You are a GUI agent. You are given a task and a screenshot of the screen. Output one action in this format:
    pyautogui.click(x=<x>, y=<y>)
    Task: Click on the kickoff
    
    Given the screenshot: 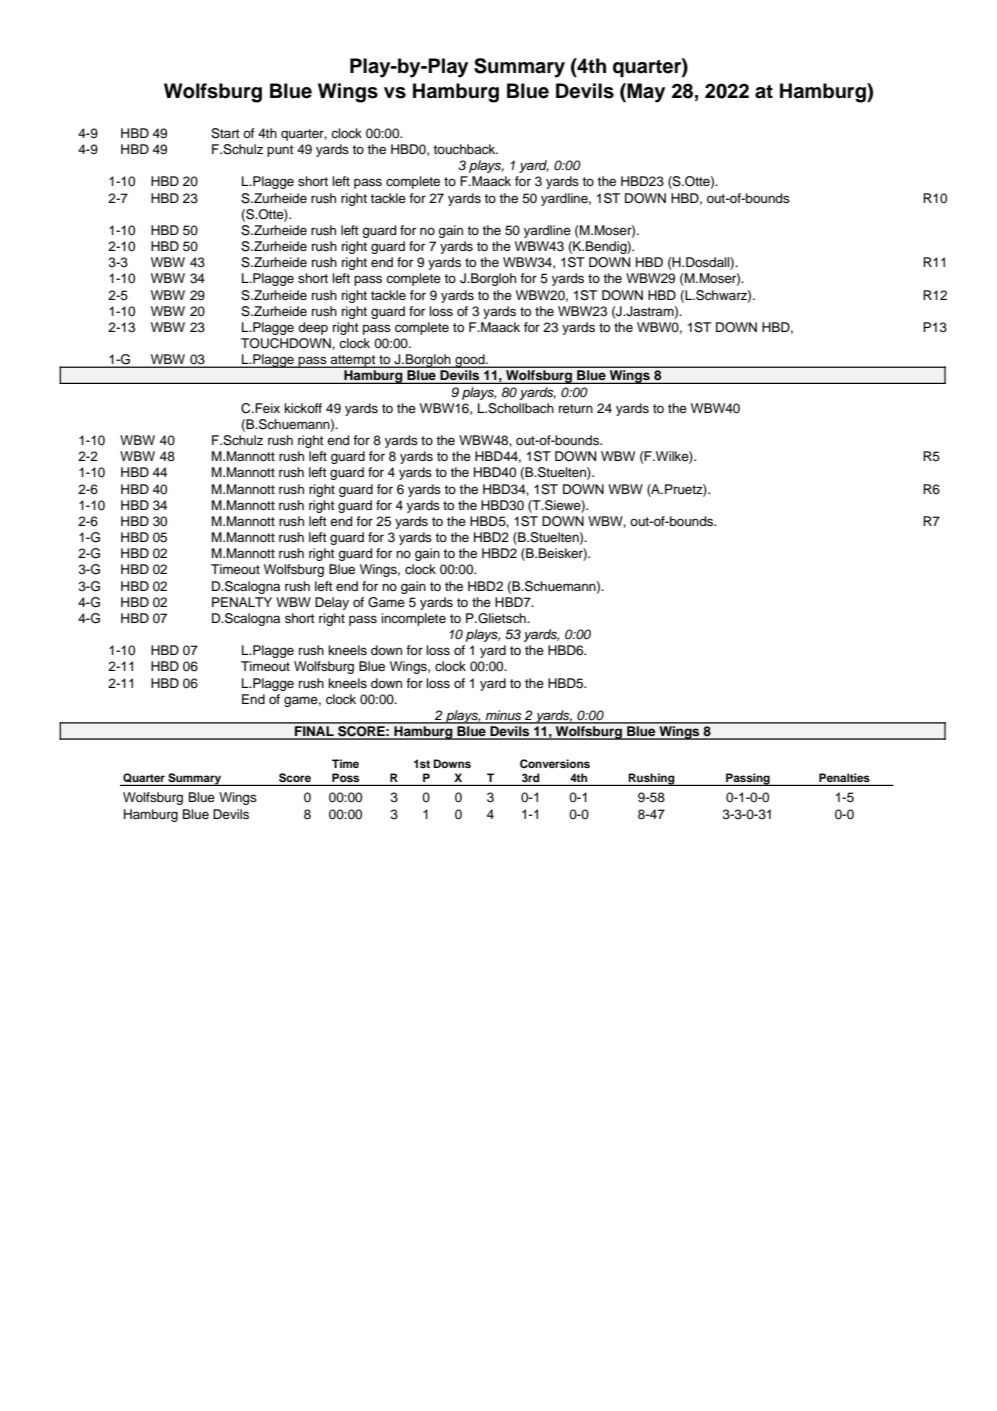 What is the action you would take?
    pyautogui.click(x=303, y=408)
